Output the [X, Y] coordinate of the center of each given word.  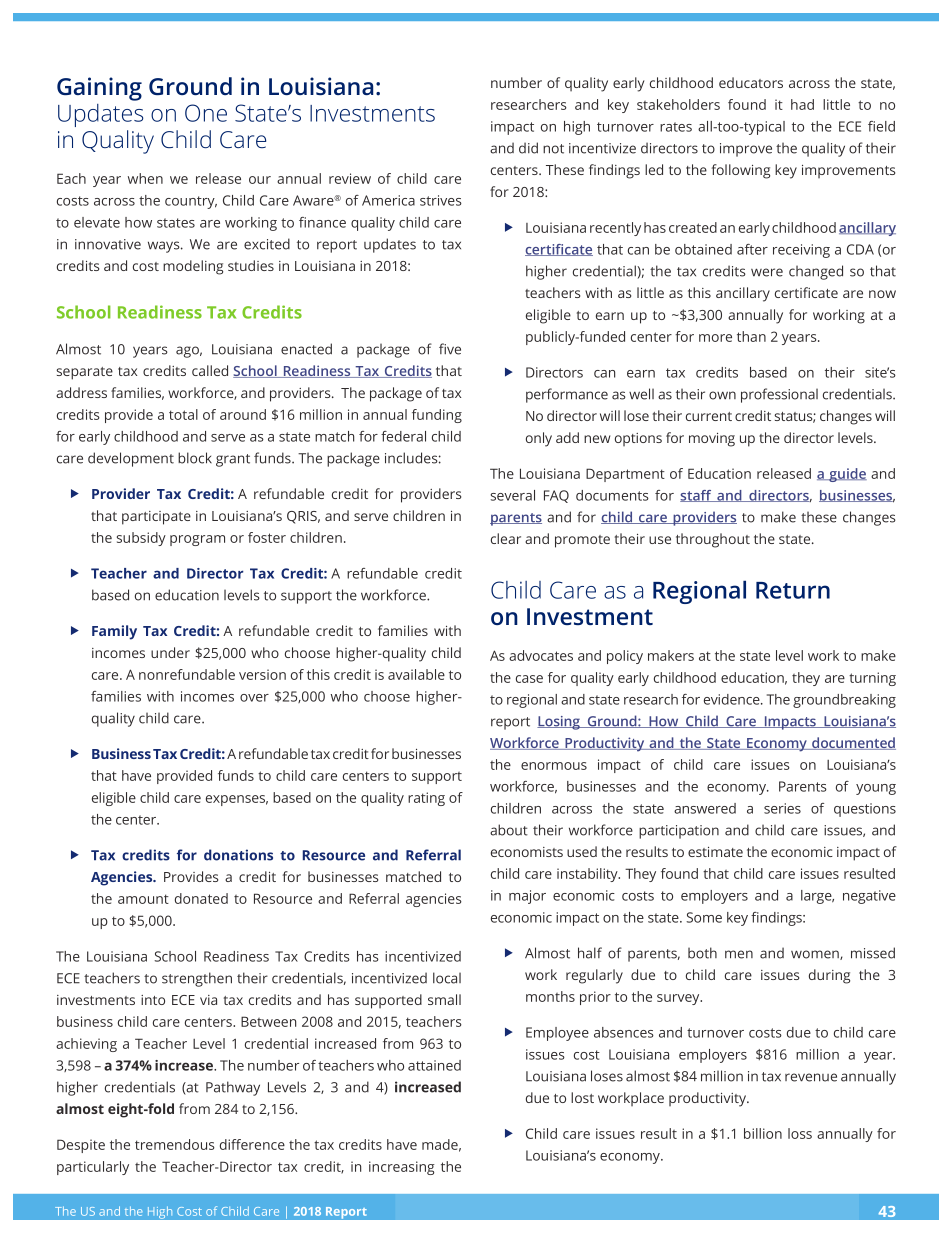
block [195, 458]
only [539, 439]
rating [426, 799]
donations [238, 855]
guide [847, 475]
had [802, 104]
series [782, 808]
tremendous [175, 1144]
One [206, 113]
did [528, 148]
